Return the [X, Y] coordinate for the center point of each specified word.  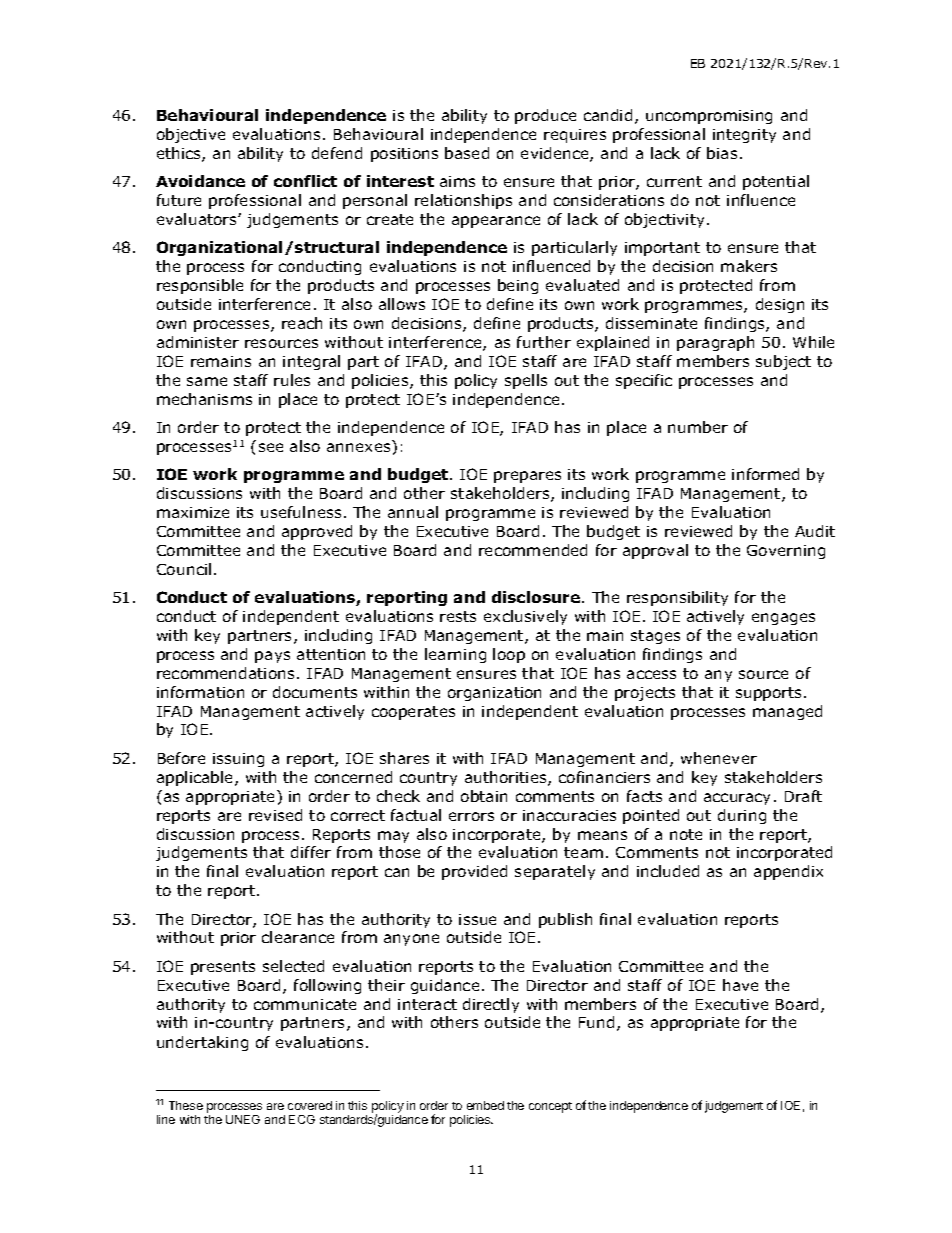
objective [191, 135]
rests [458, 616]
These [186, 1105]
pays [272, 657]
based [467, 153]
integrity [744, 136]
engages [783, 619]
